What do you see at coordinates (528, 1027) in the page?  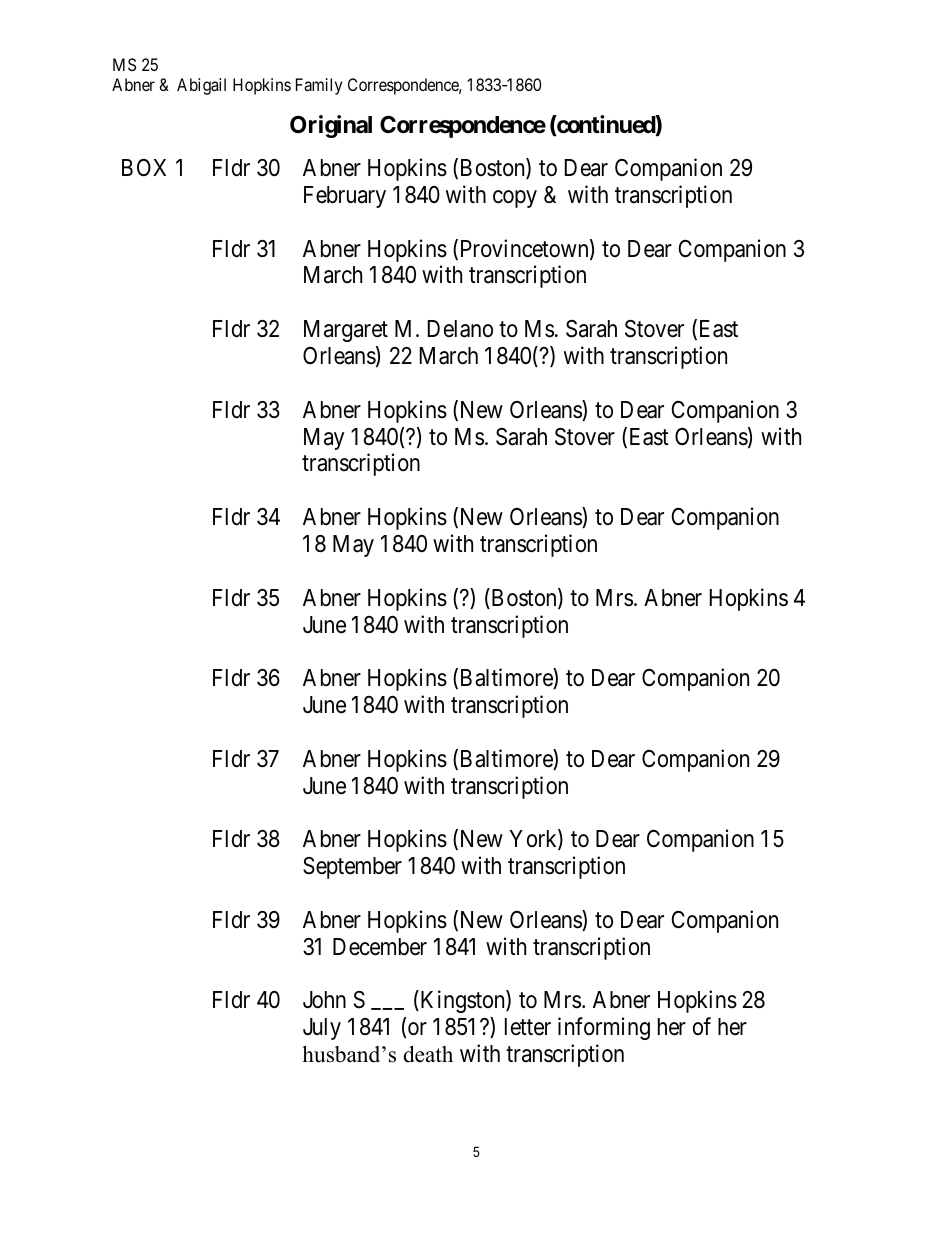 I see `letter` at bounding box center [528, 1027].
